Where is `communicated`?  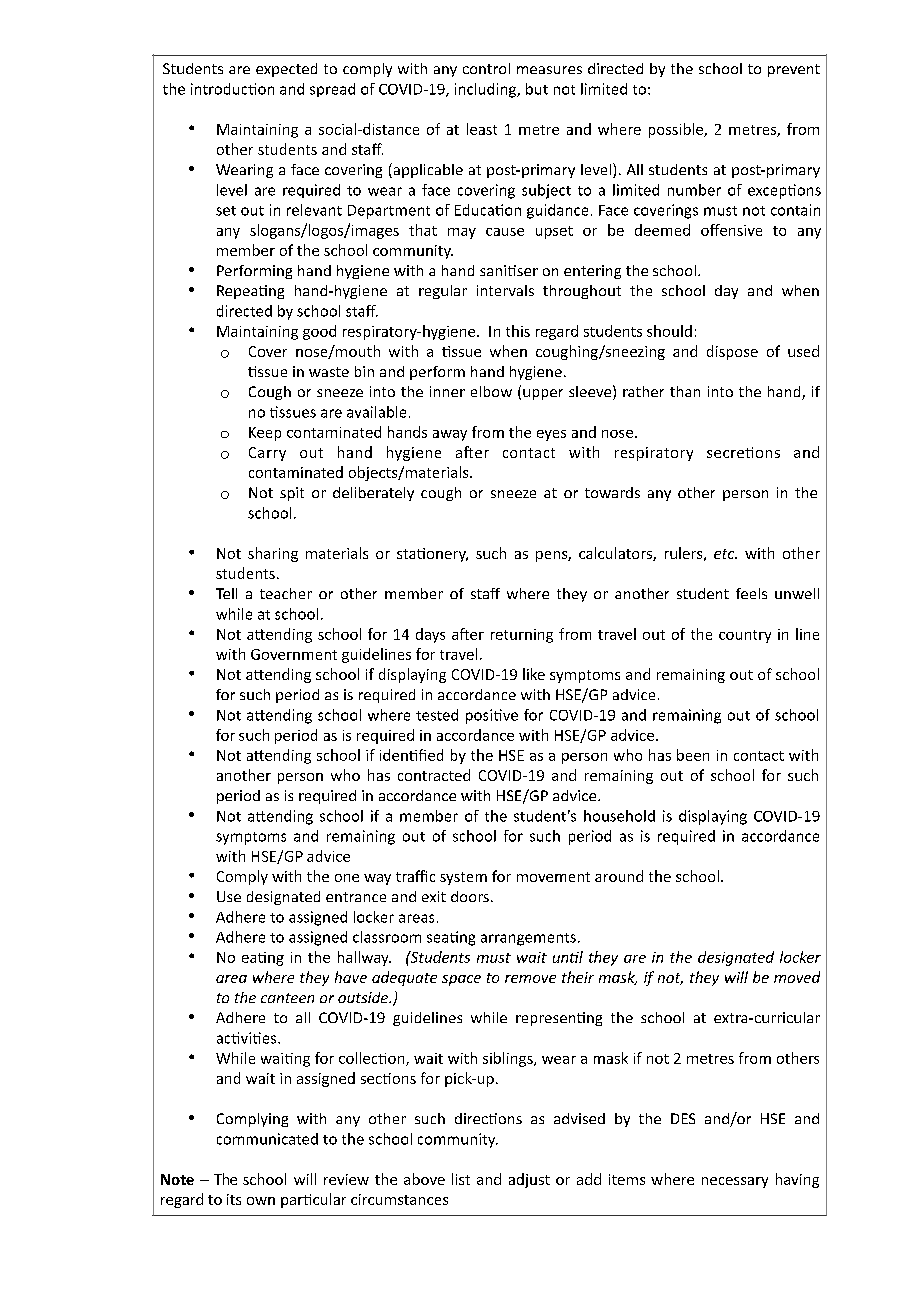
communicated is located at coordinates (267, 1139).
